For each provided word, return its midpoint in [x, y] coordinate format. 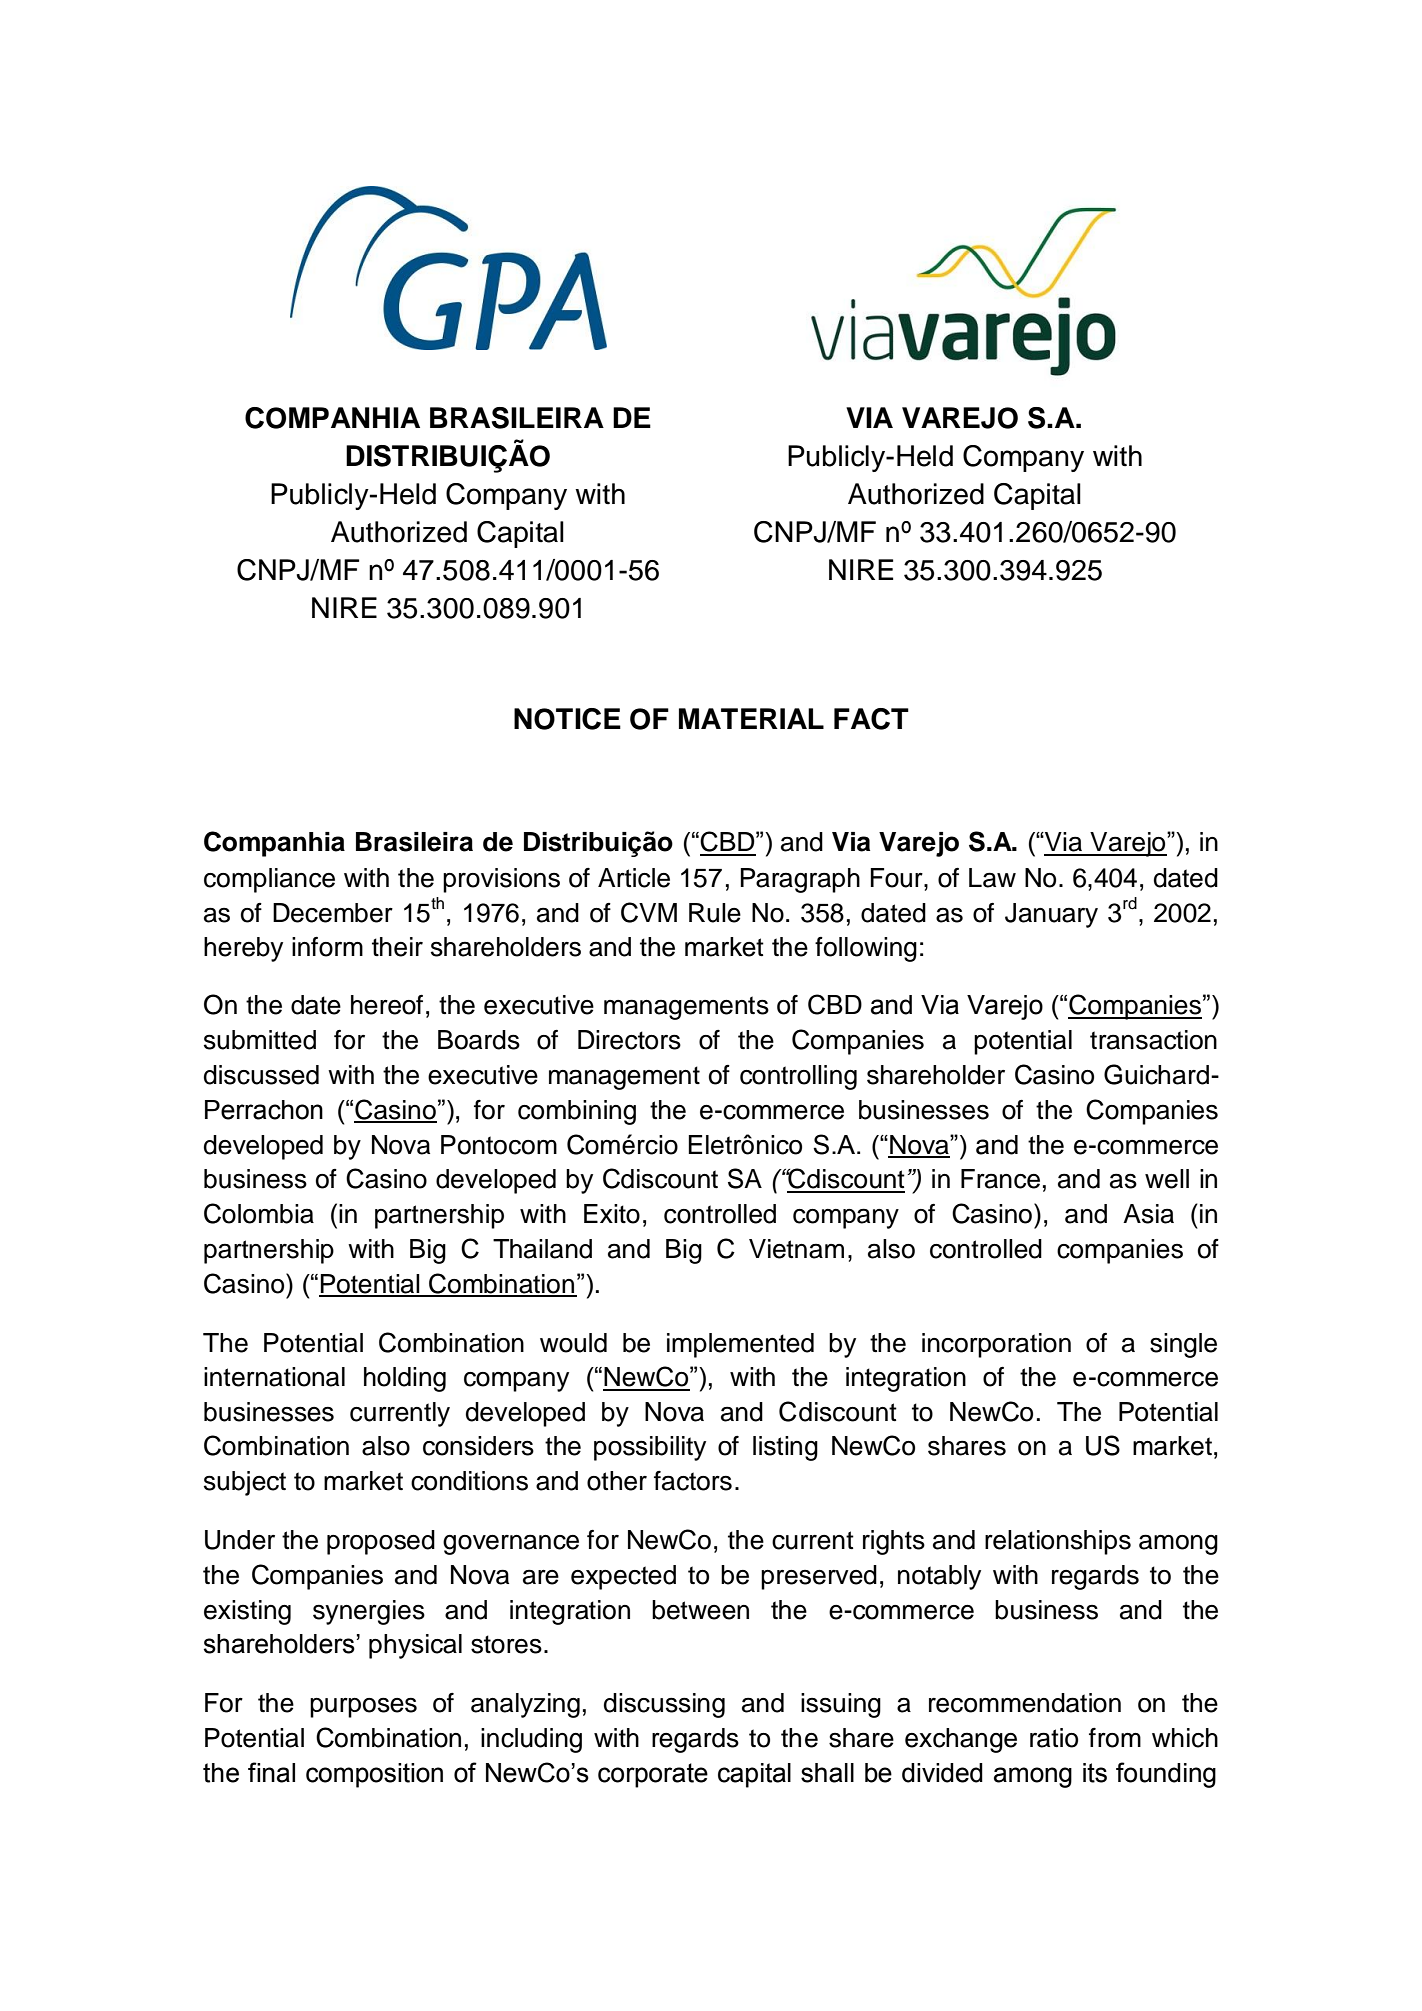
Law [992, 878]
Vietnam [796, 1249]
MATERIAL [751, 718]
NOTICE [567, 719]
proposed [381, 1542]
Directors [629, 1040]
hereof [387, 1005]
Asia [1148, 1214]
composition [374, 1775]
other [617, 1481]
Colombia [259, 1213]
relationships [1058, 1542]
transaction [1153, 1040]
